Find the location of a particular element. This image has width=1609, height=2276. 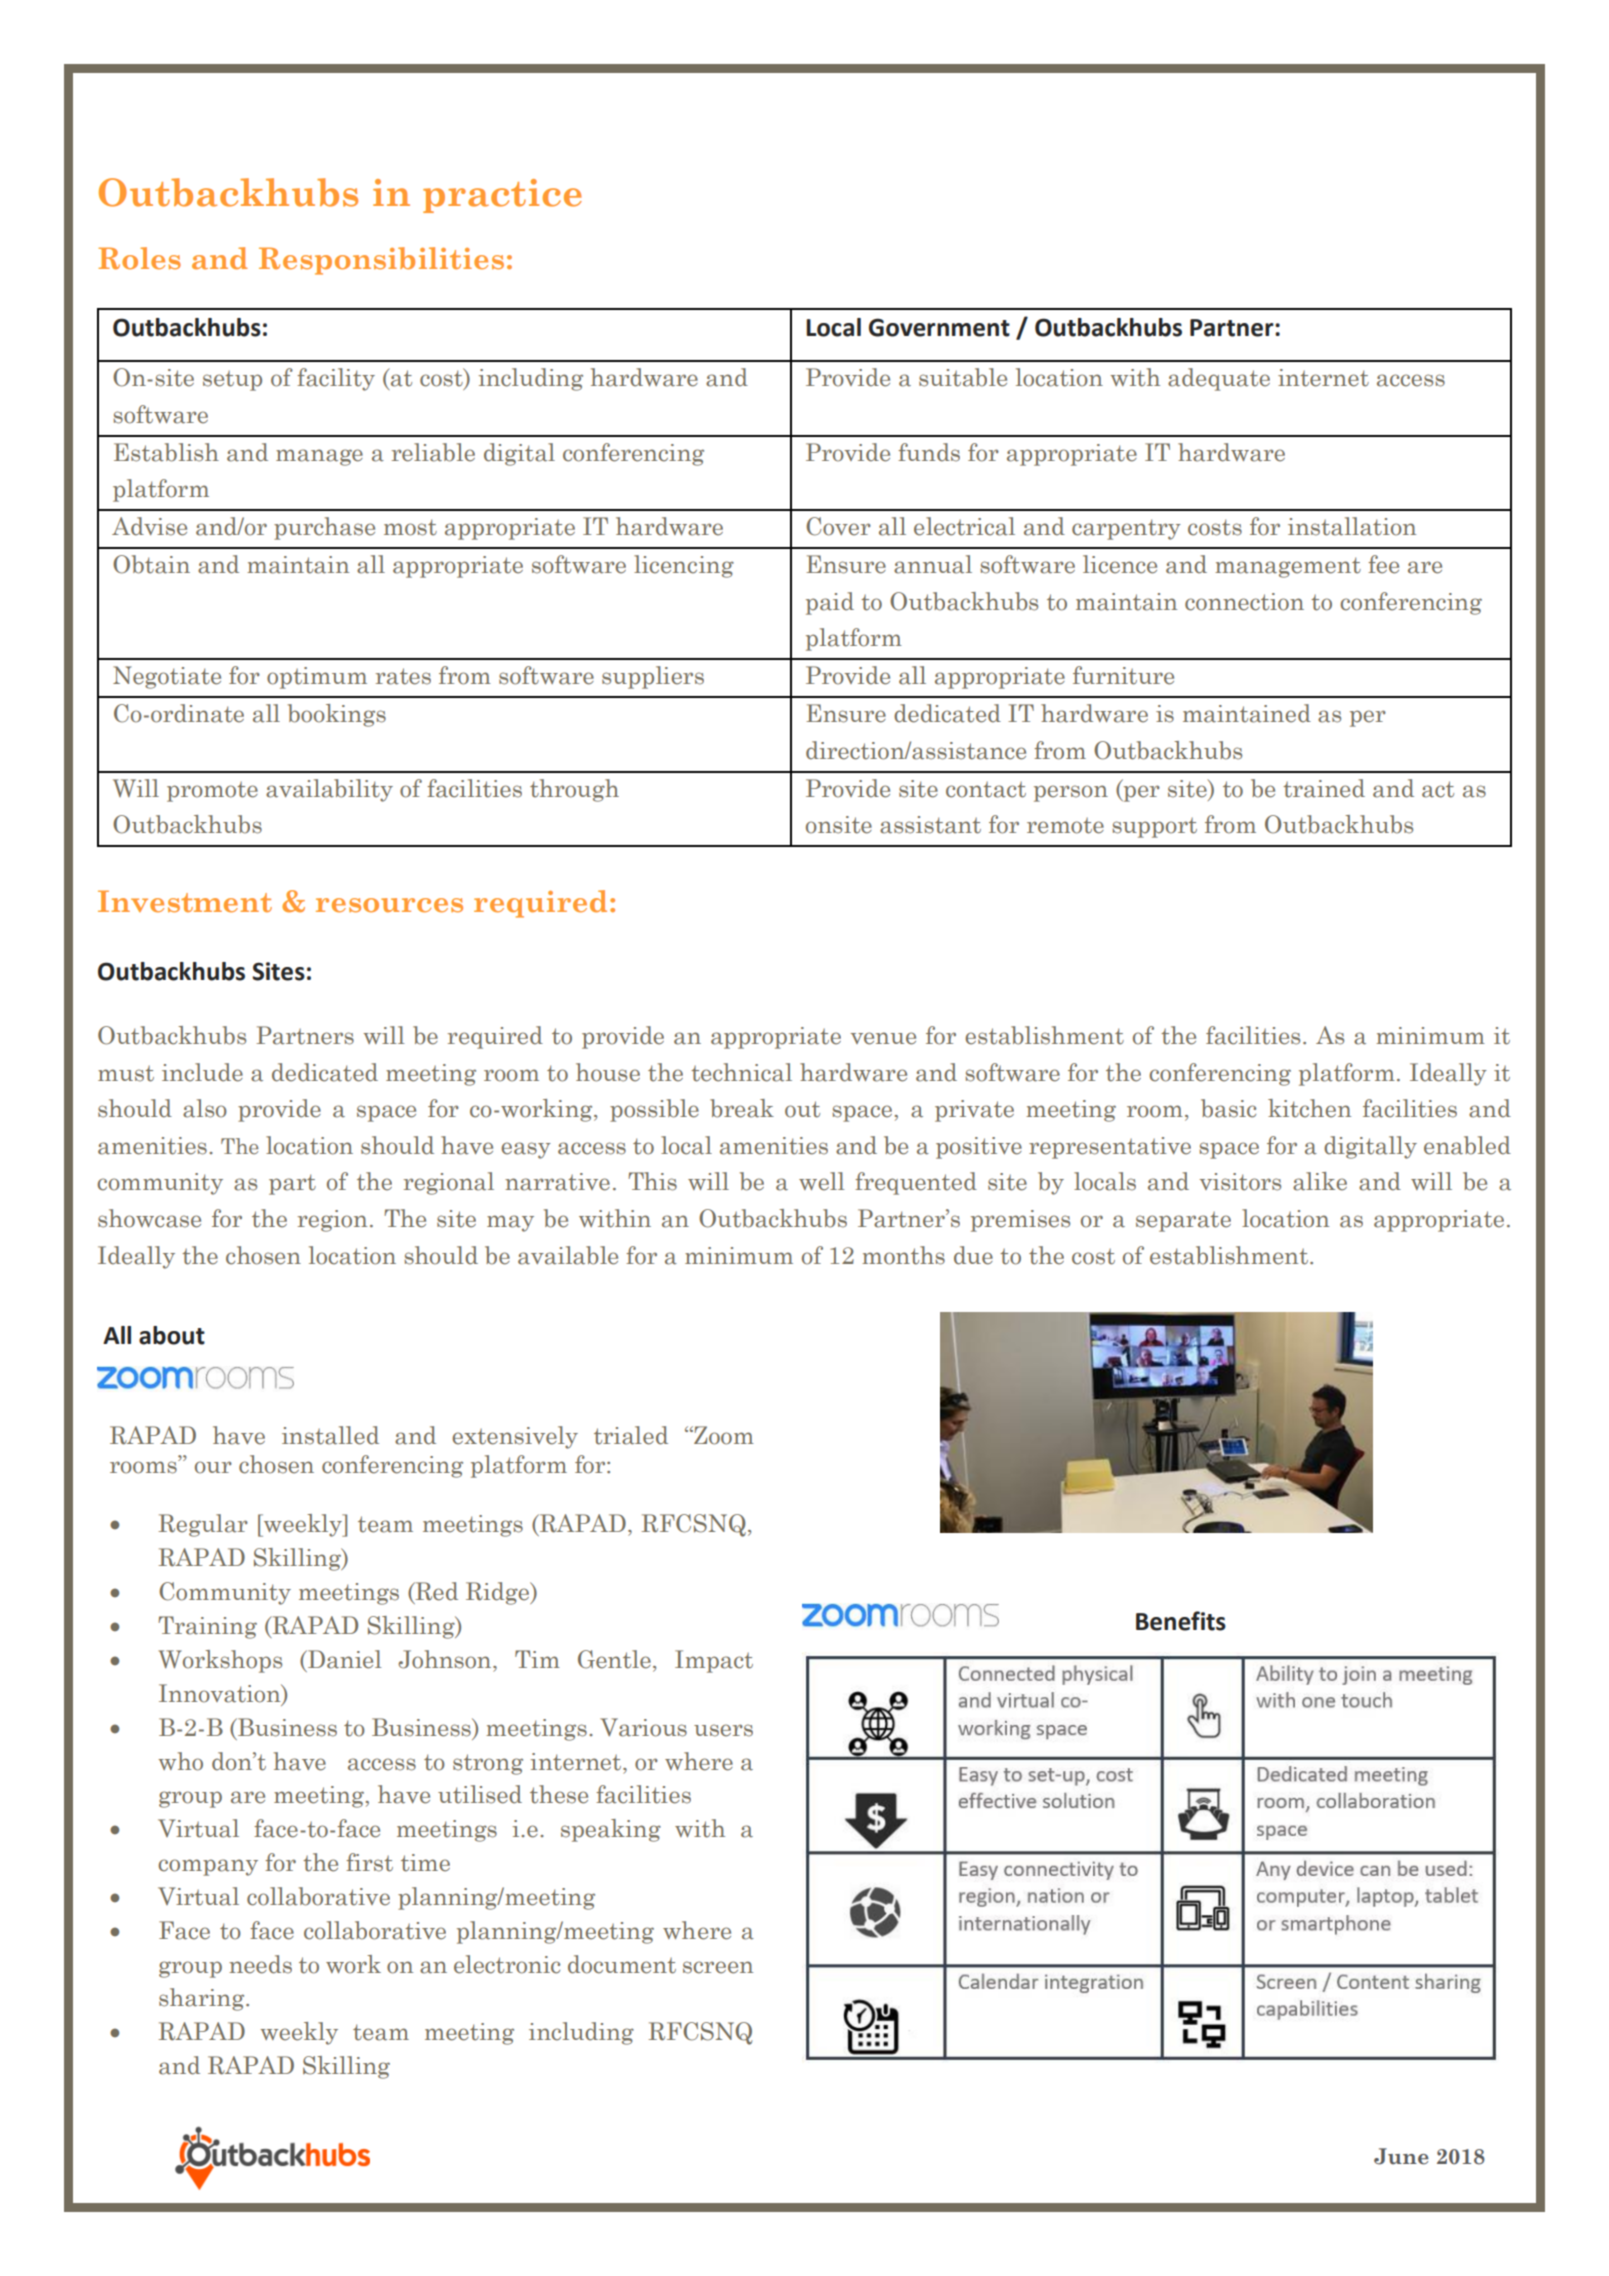

adequate is located at coordinates (1219, 379).
